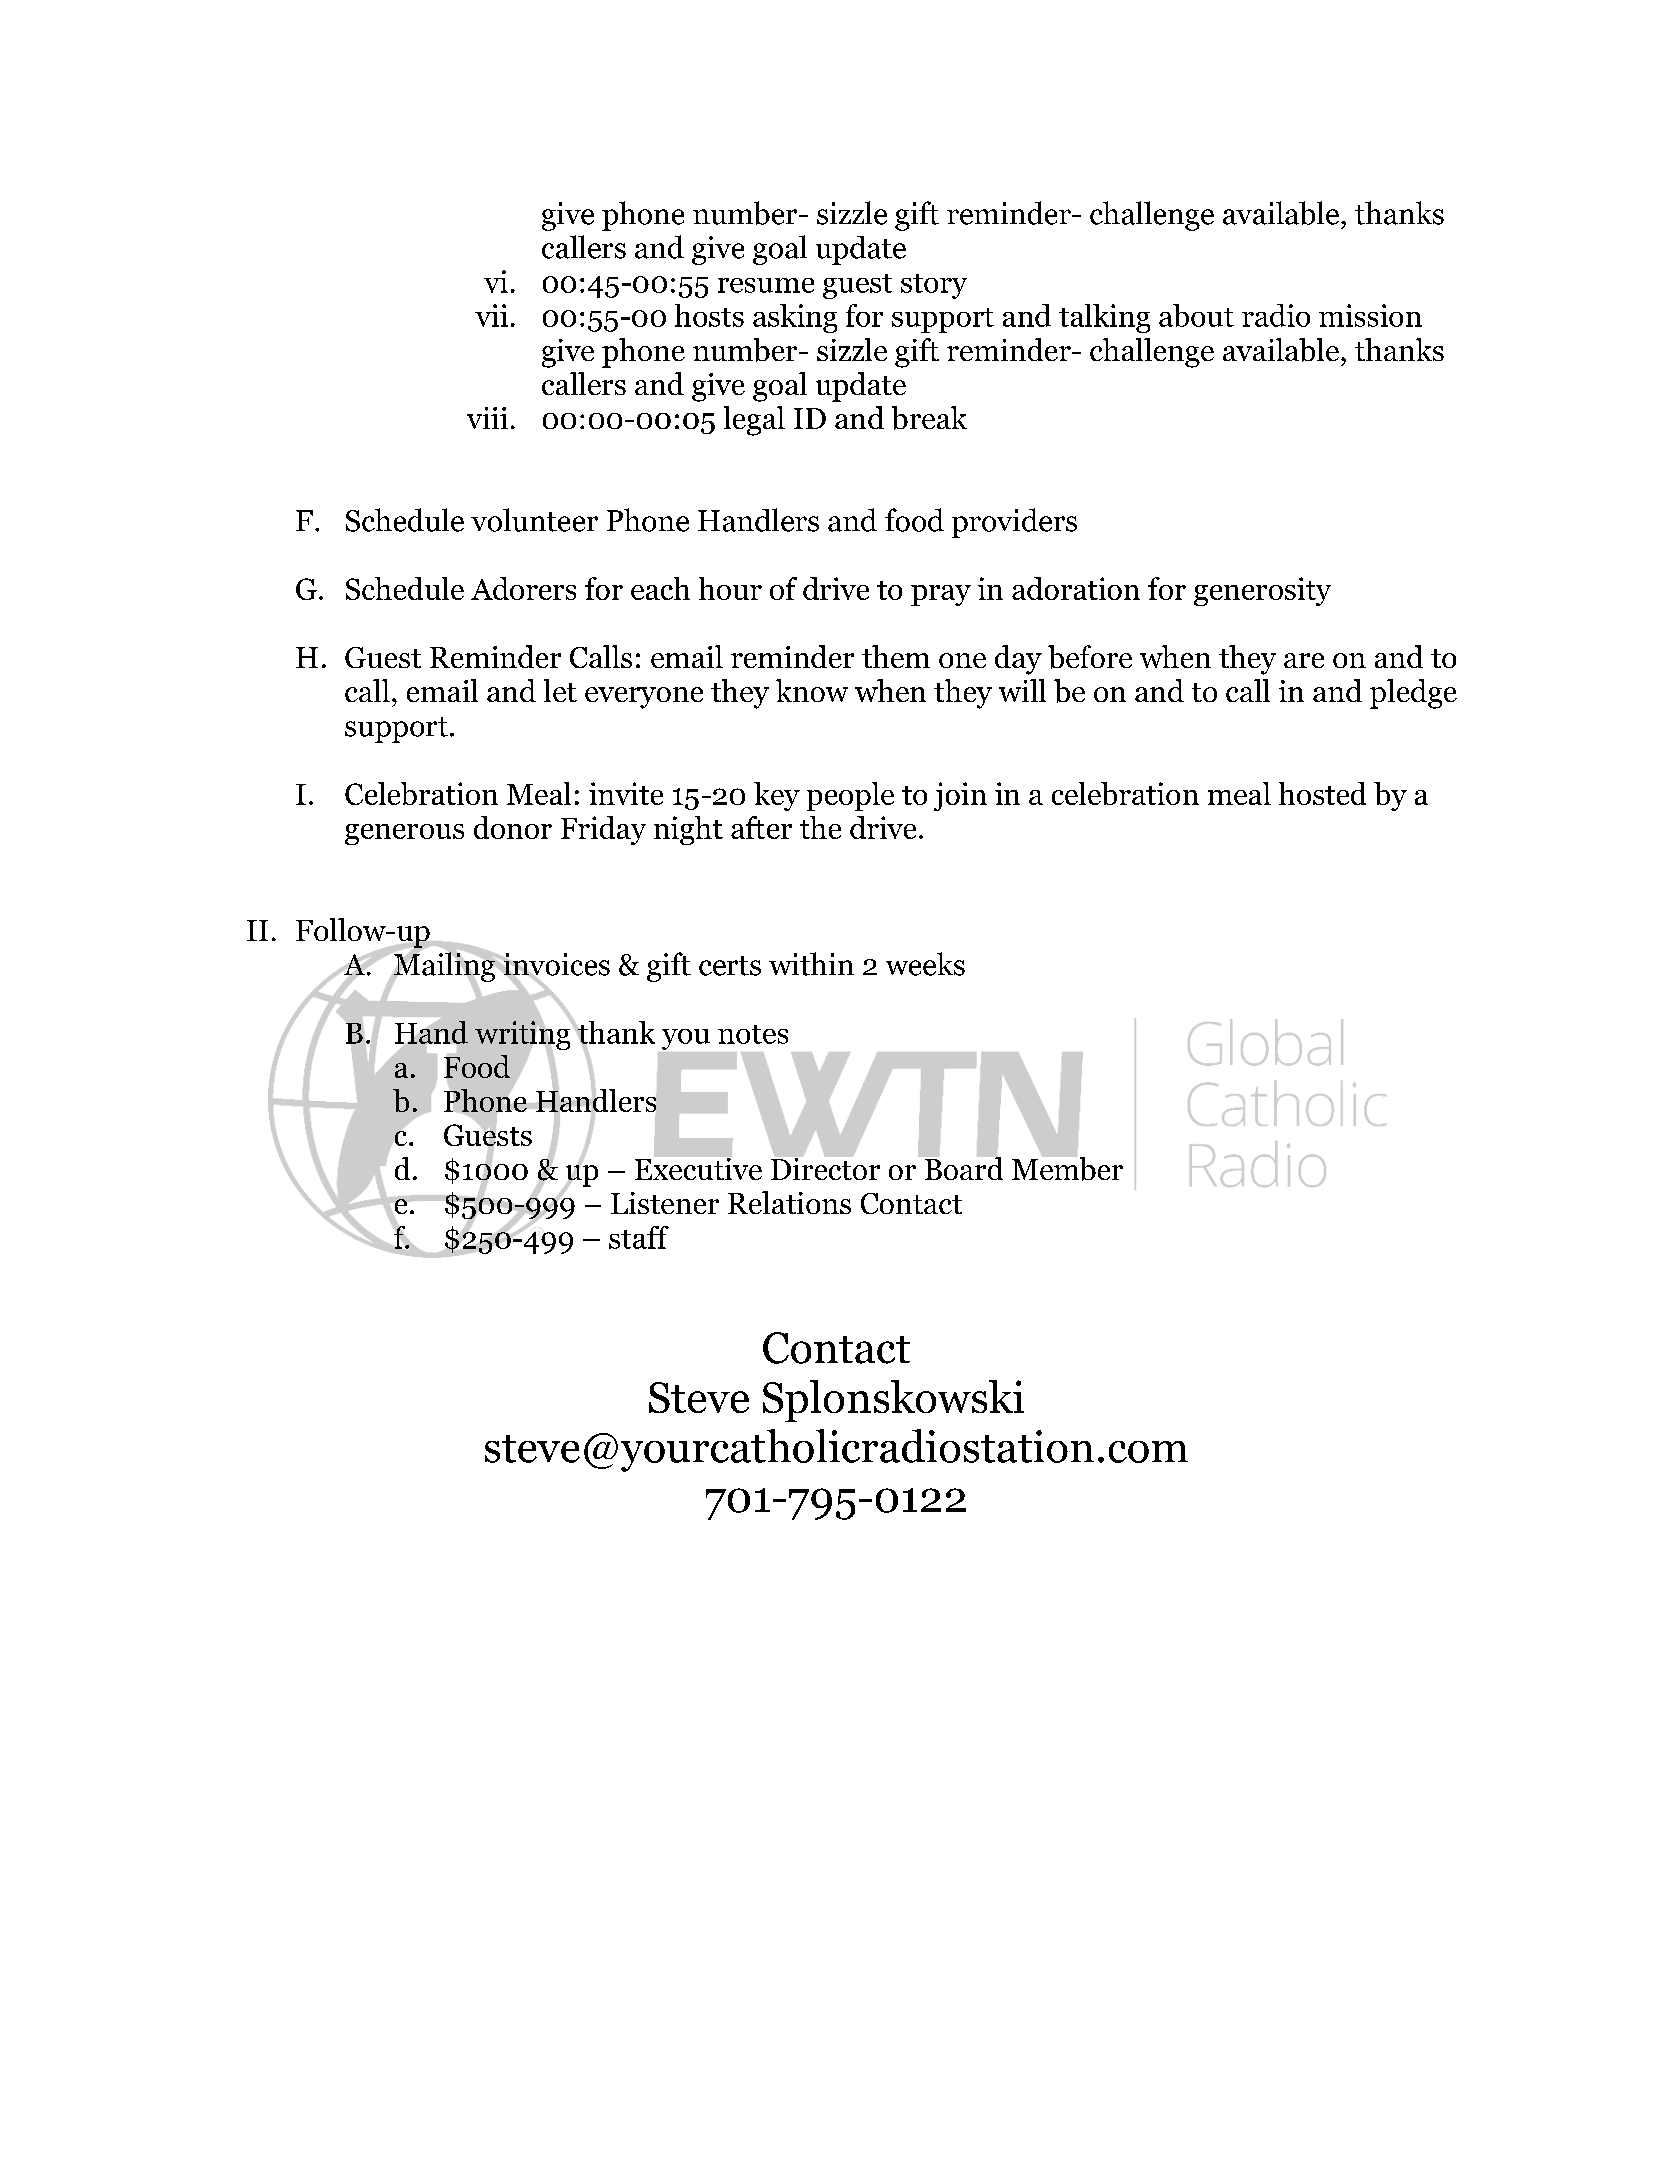 The image size is (1672, 2163). Describe the element at coordinates (626, 793) in the screenshot. I see `invite` at that location.
